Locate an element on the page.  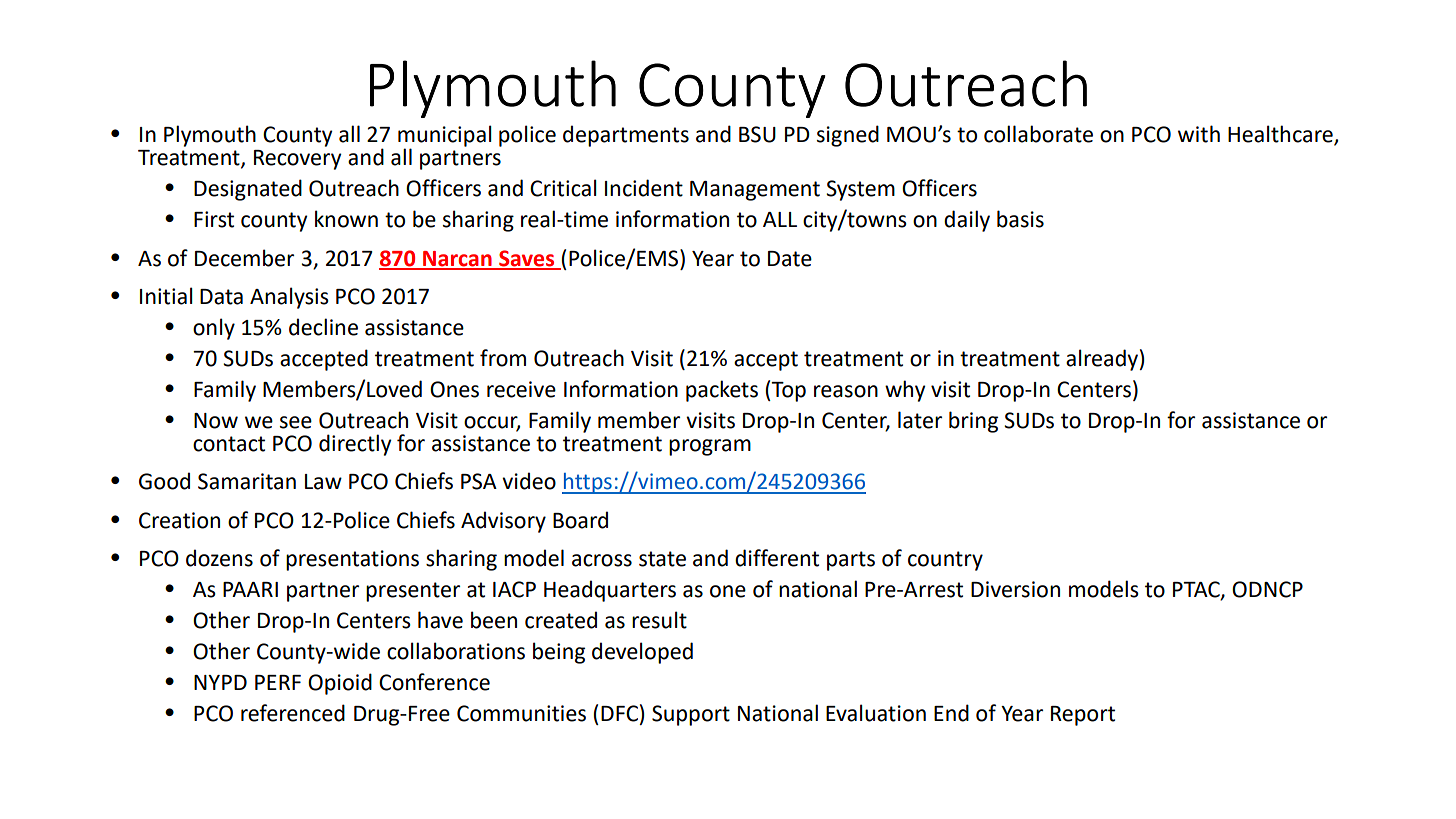
program is located at coordinates (710, 447).
